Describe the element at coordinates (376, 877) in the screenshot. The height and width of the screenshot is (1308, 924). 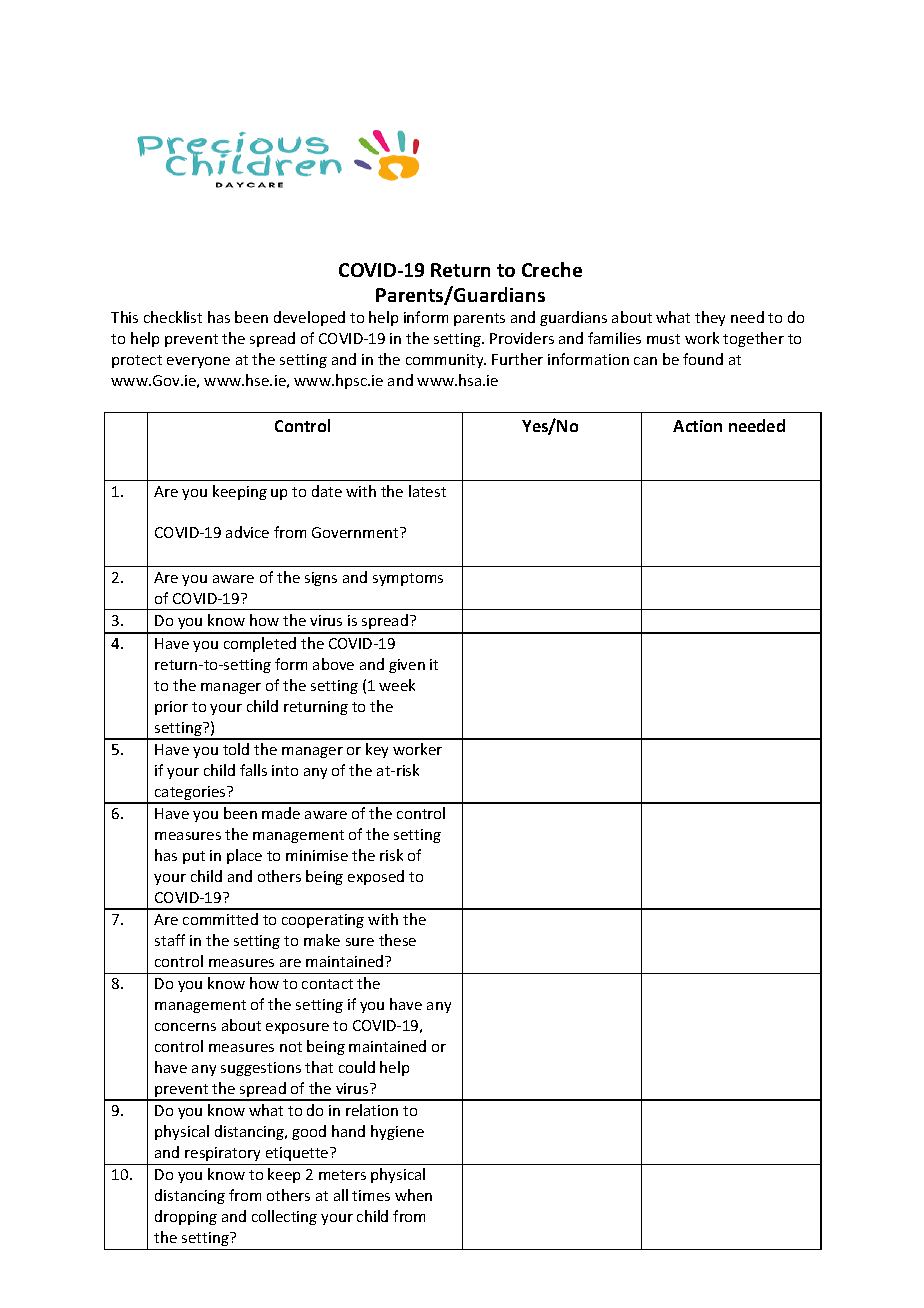
I see `exposed` at that location.
